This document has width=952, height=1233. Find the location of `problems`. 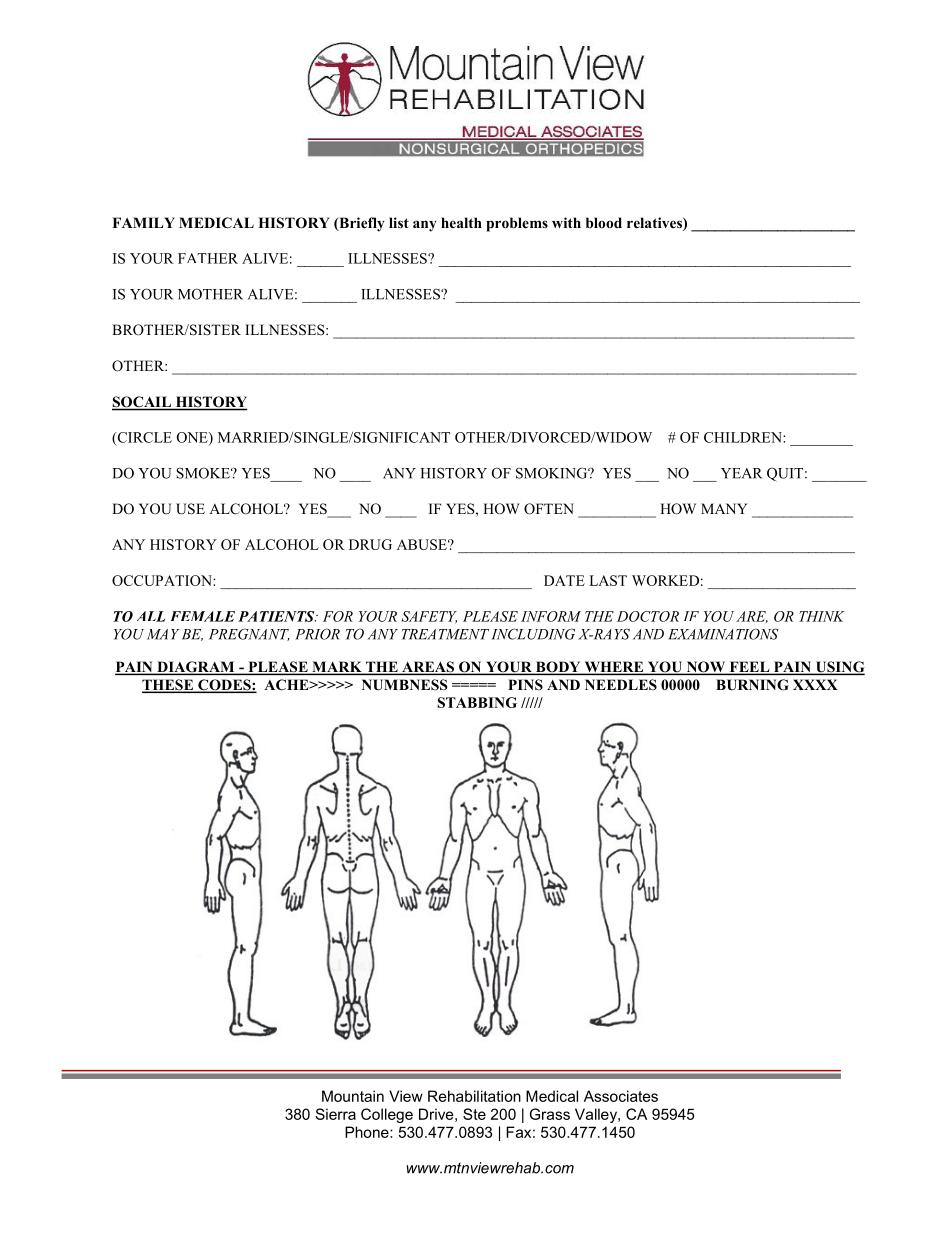

problems is located at coordinates (517, 224).
